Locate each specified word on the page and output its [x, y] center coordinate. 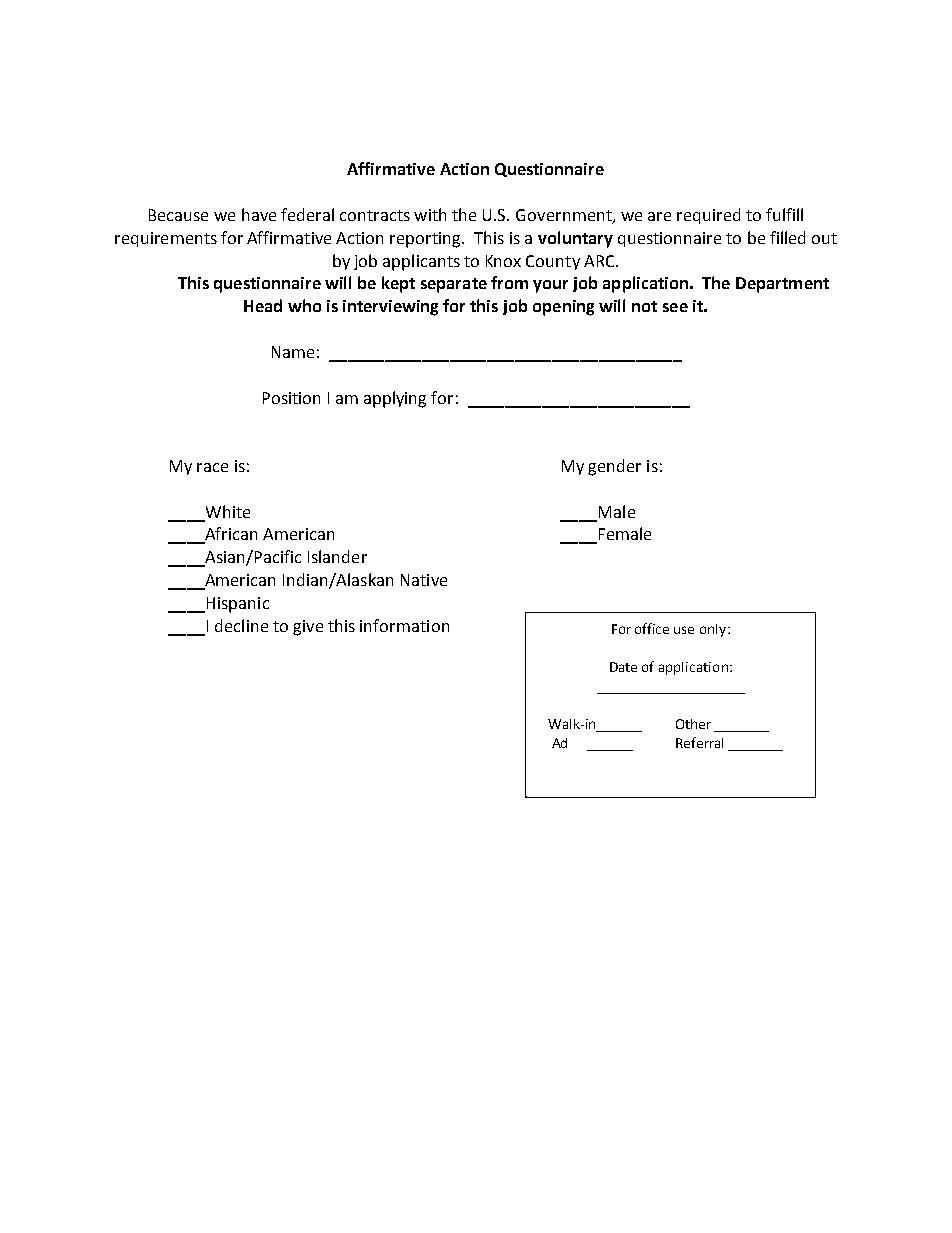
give [308, 628]
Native [424, 580]
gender [614, 467]
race [212, 467]
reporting [426, 240]
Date [623, 667]
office [652, 628]
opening [563, 308]
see [675, 307]
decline [241, 625]
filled [787, 237]
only [714, 630]
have [259, 214]
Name [293, 352]
